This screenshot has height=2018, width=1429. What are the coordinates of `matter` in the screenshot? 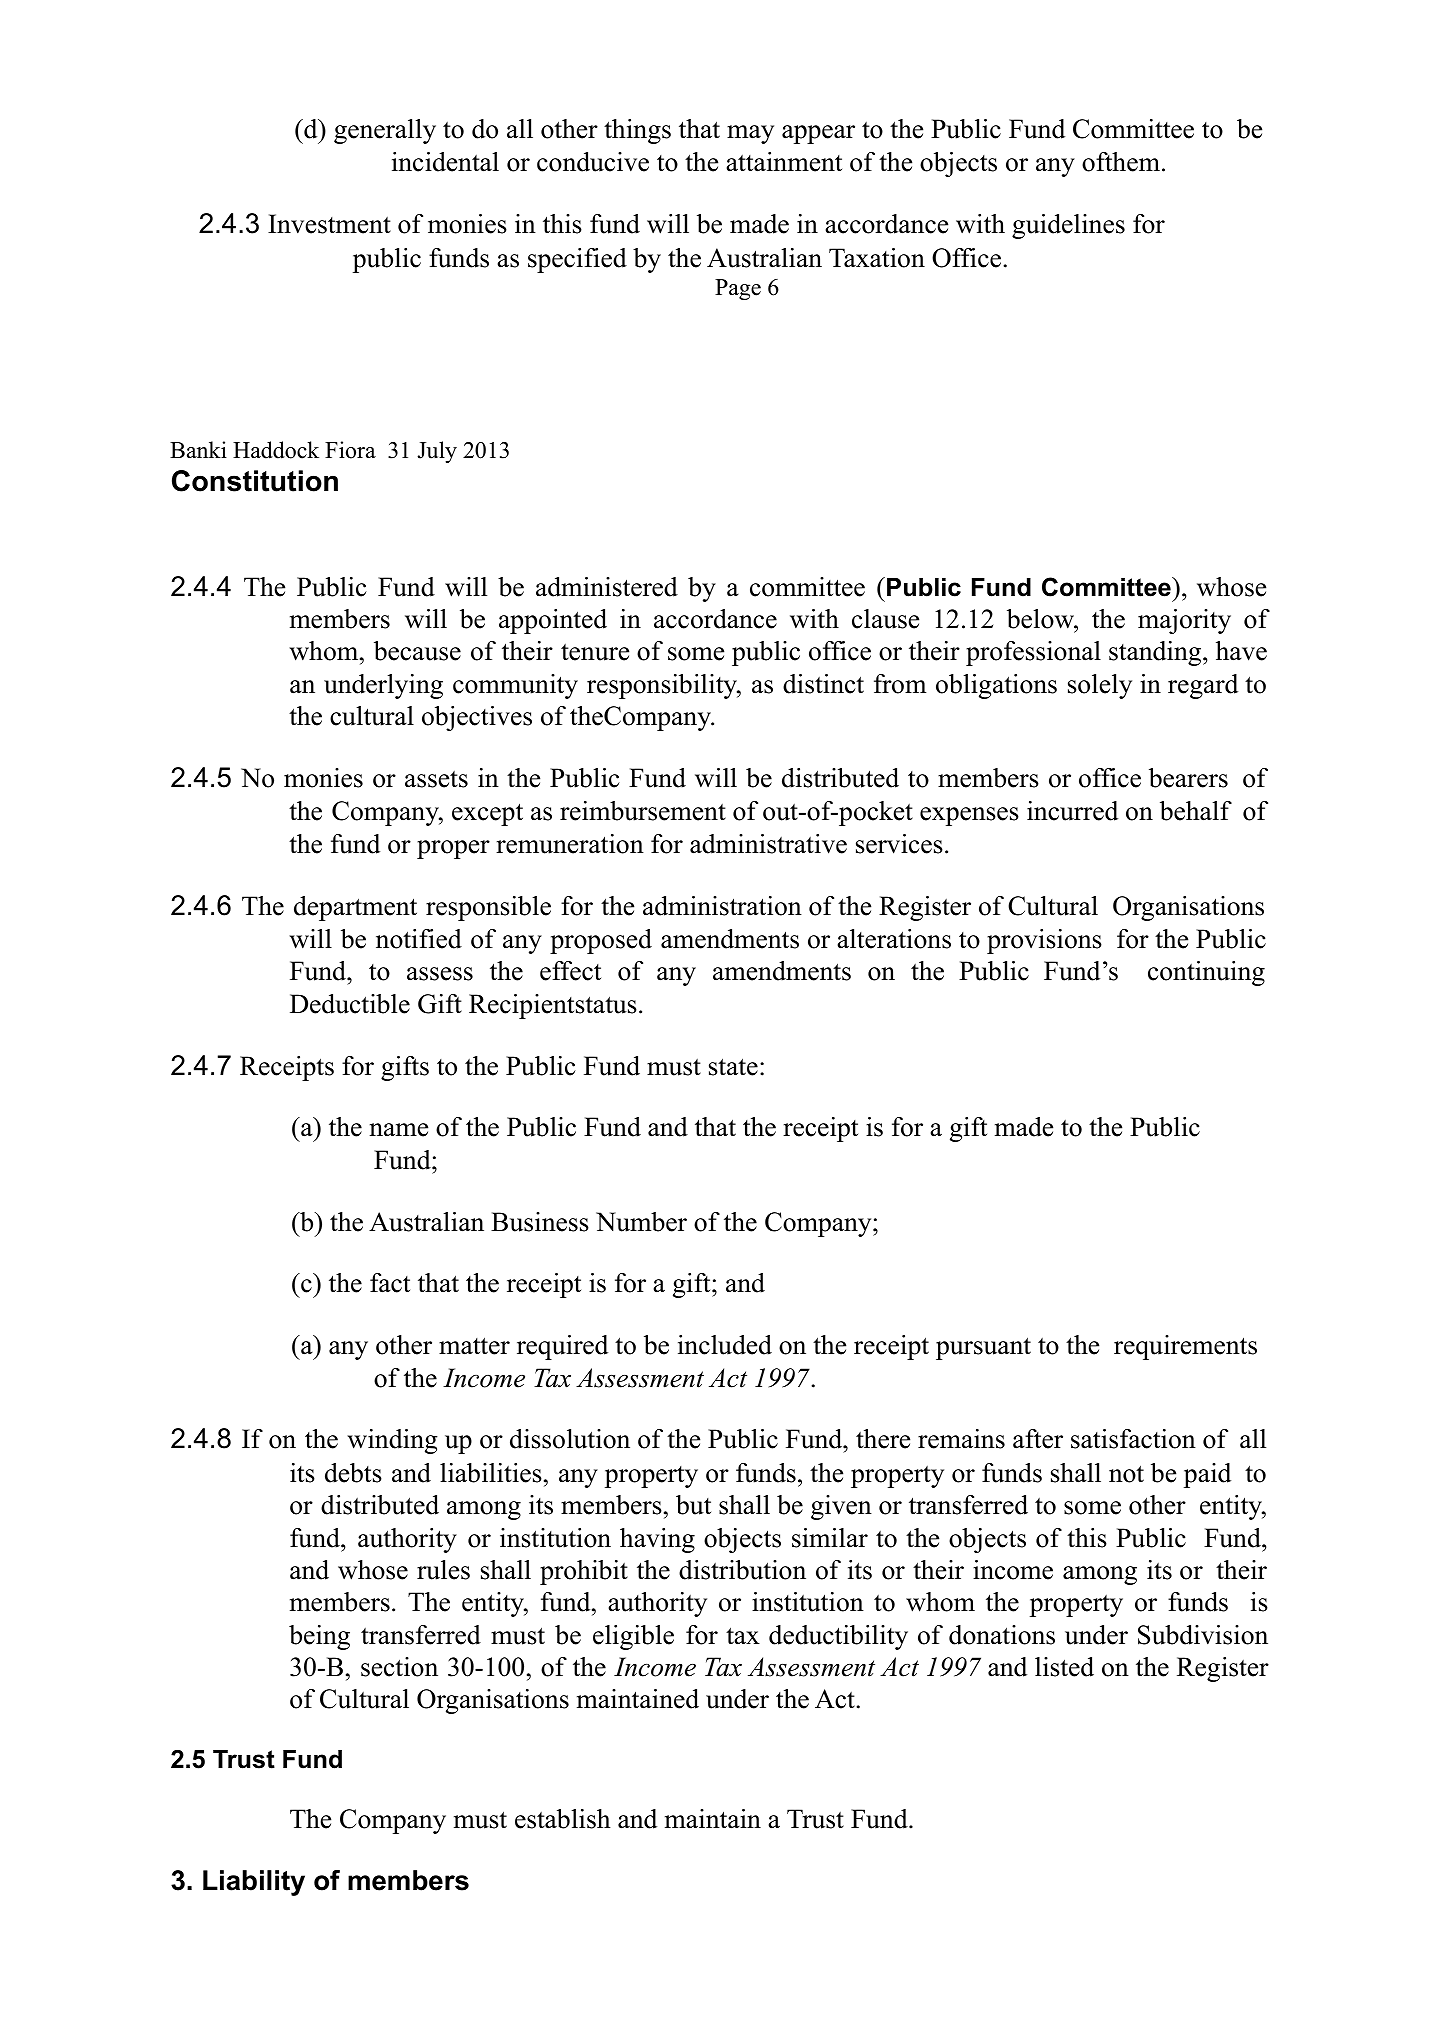 It's located at (474, 1346).
